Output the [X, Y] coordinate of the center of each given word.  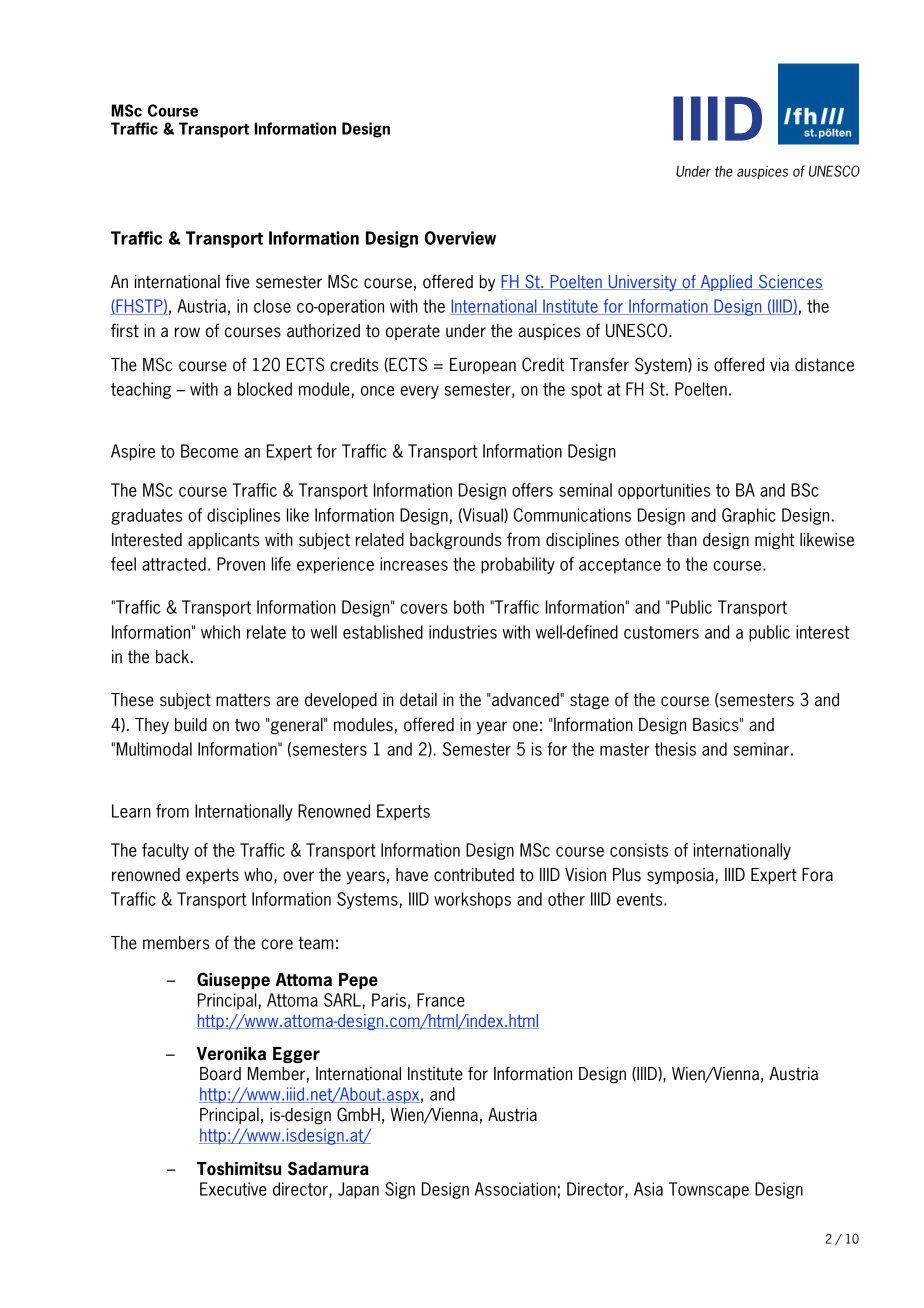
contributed [474, 875]
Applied [726, 283]
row [187, 332]
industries [463, 632]
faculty [165, 851]
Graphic [749, 516]
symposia [680, 876]
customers [661, 632]
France [441, 1000]
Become [209, 451]
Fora [817, 875]
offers [532, 490]
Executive [233, 1189]
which [220, 632]
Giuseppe [233, 981]
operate [413, 332]
